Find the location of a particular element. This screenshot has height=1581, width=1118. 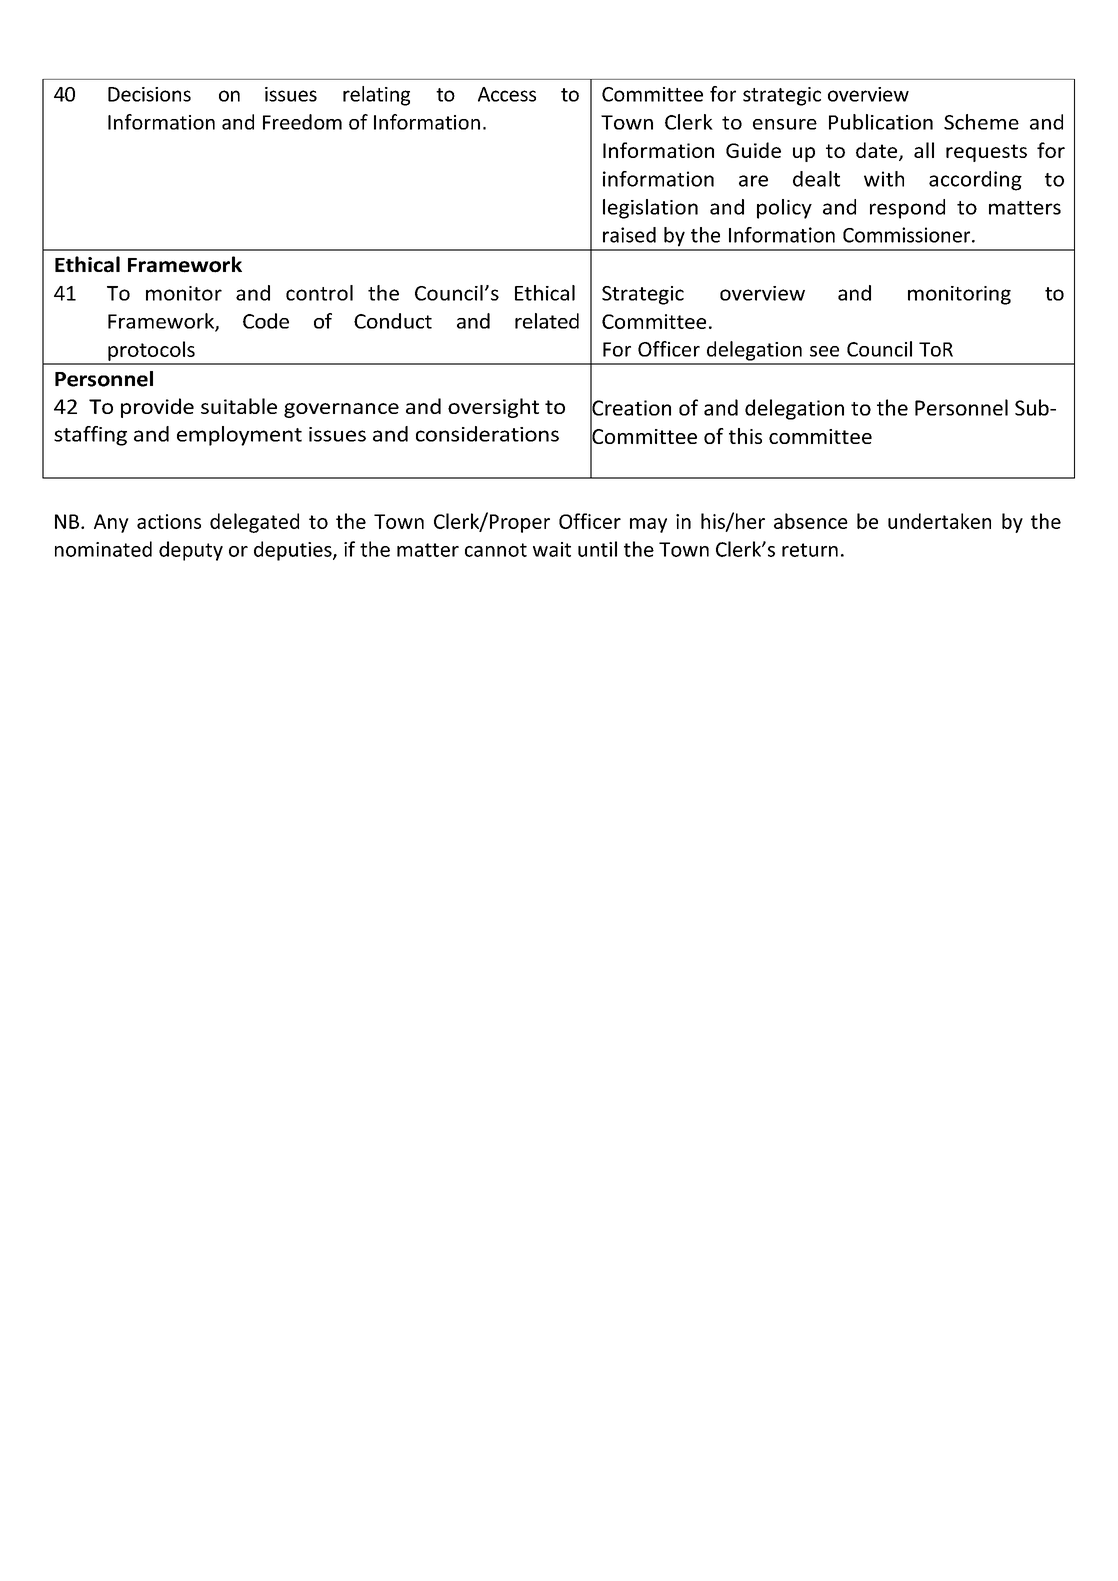

Publication is located at coordinates (881, 122).
